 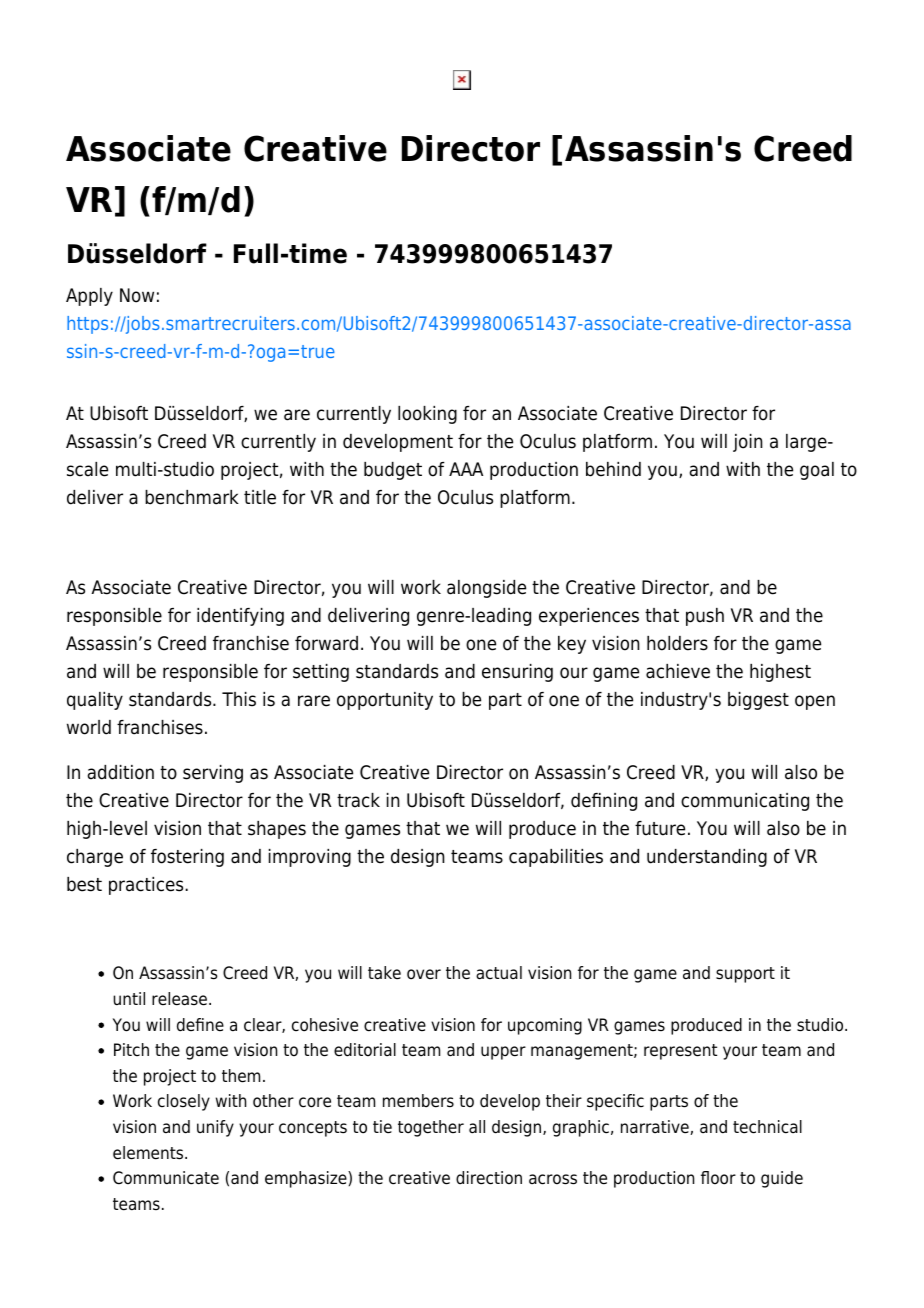 I want to click on capabilities, so click(x=556, y=858).
